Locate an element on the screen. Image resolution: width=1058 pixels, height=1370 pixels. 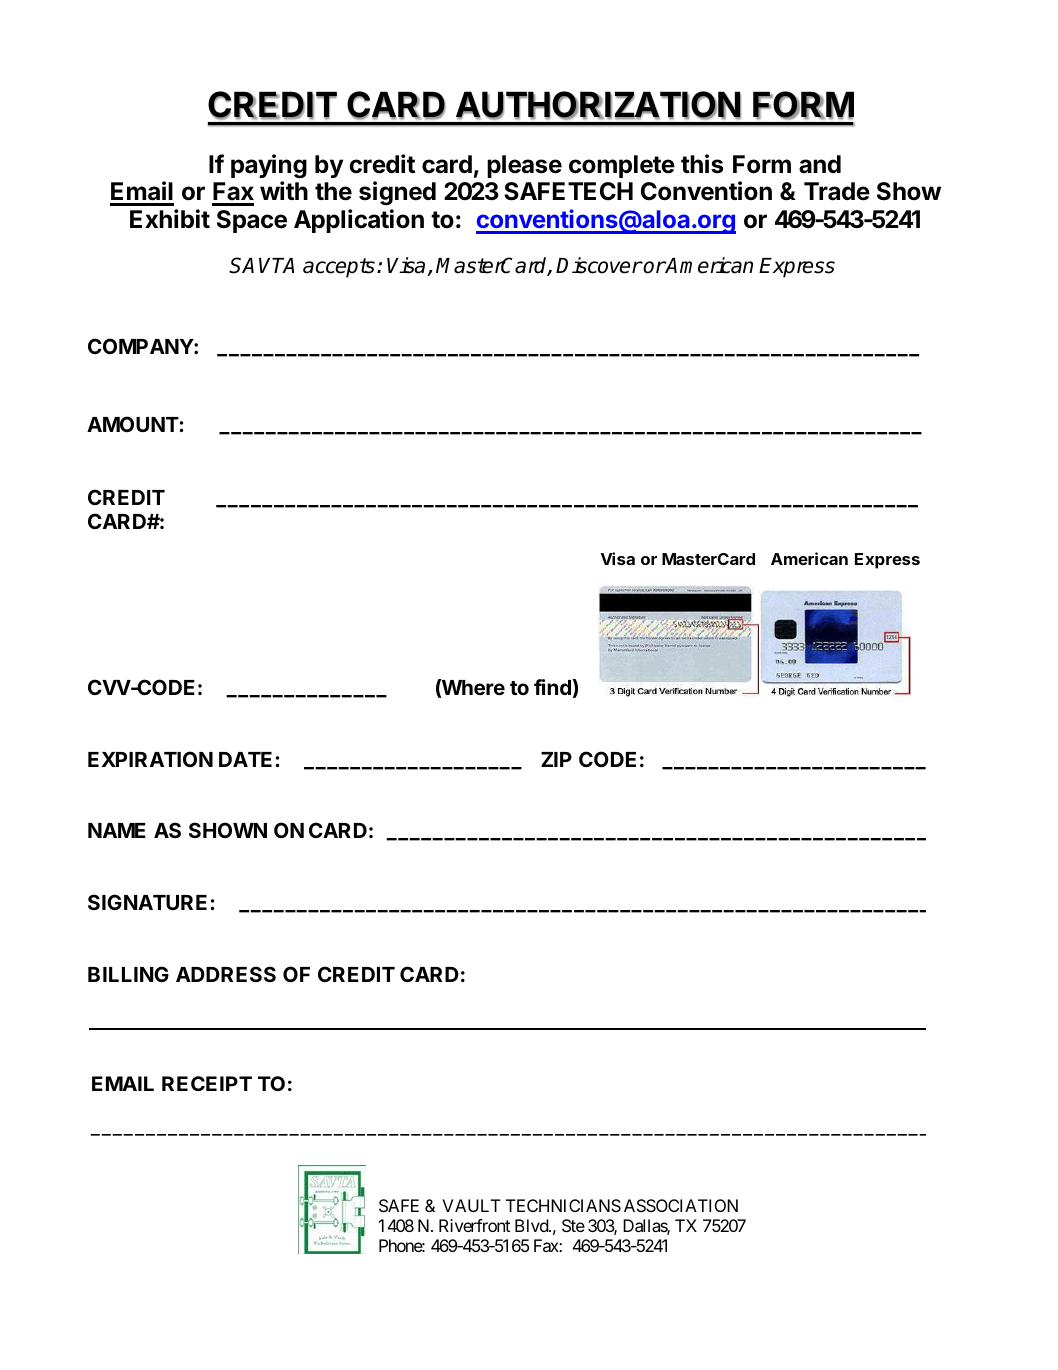
NAME is located at coordinates (117, 830).
